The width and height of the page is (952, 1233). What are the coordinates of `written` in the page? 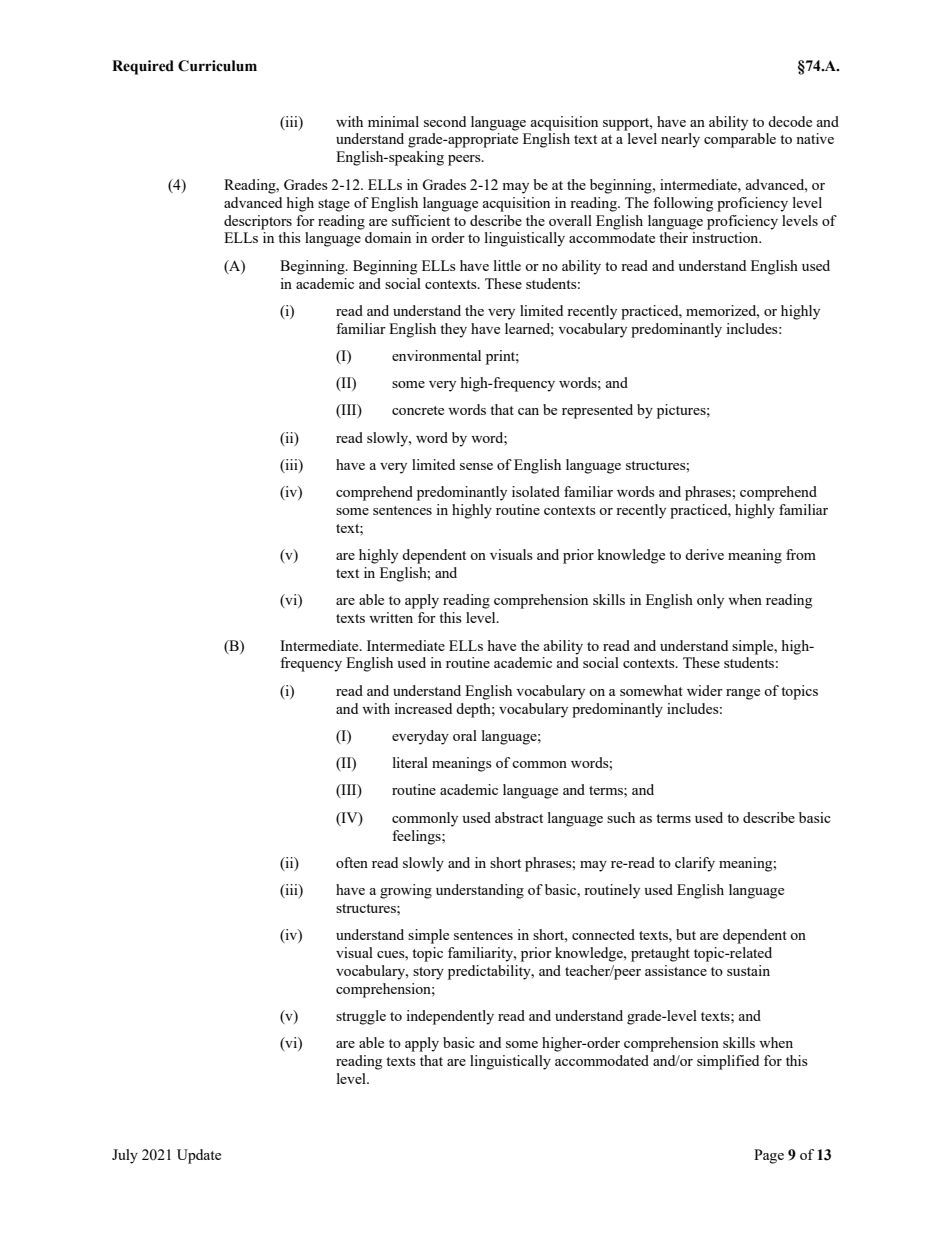 It's located at (391, 617).
